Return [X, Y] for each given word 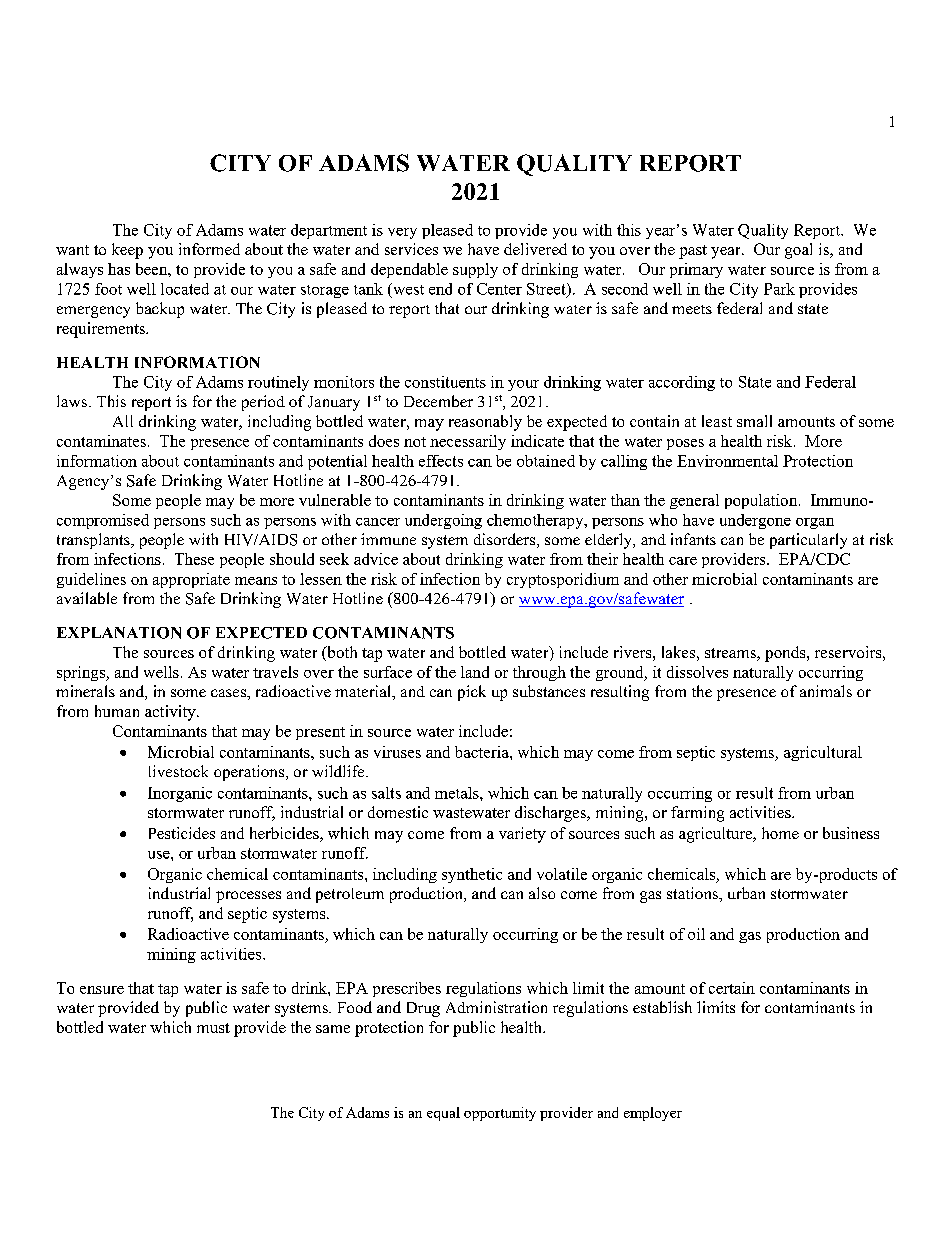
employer [653, 1114]
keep [127, 251]
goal [798, 251]
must [213, 1028]
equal [443, 1114]
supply [475, 270]
